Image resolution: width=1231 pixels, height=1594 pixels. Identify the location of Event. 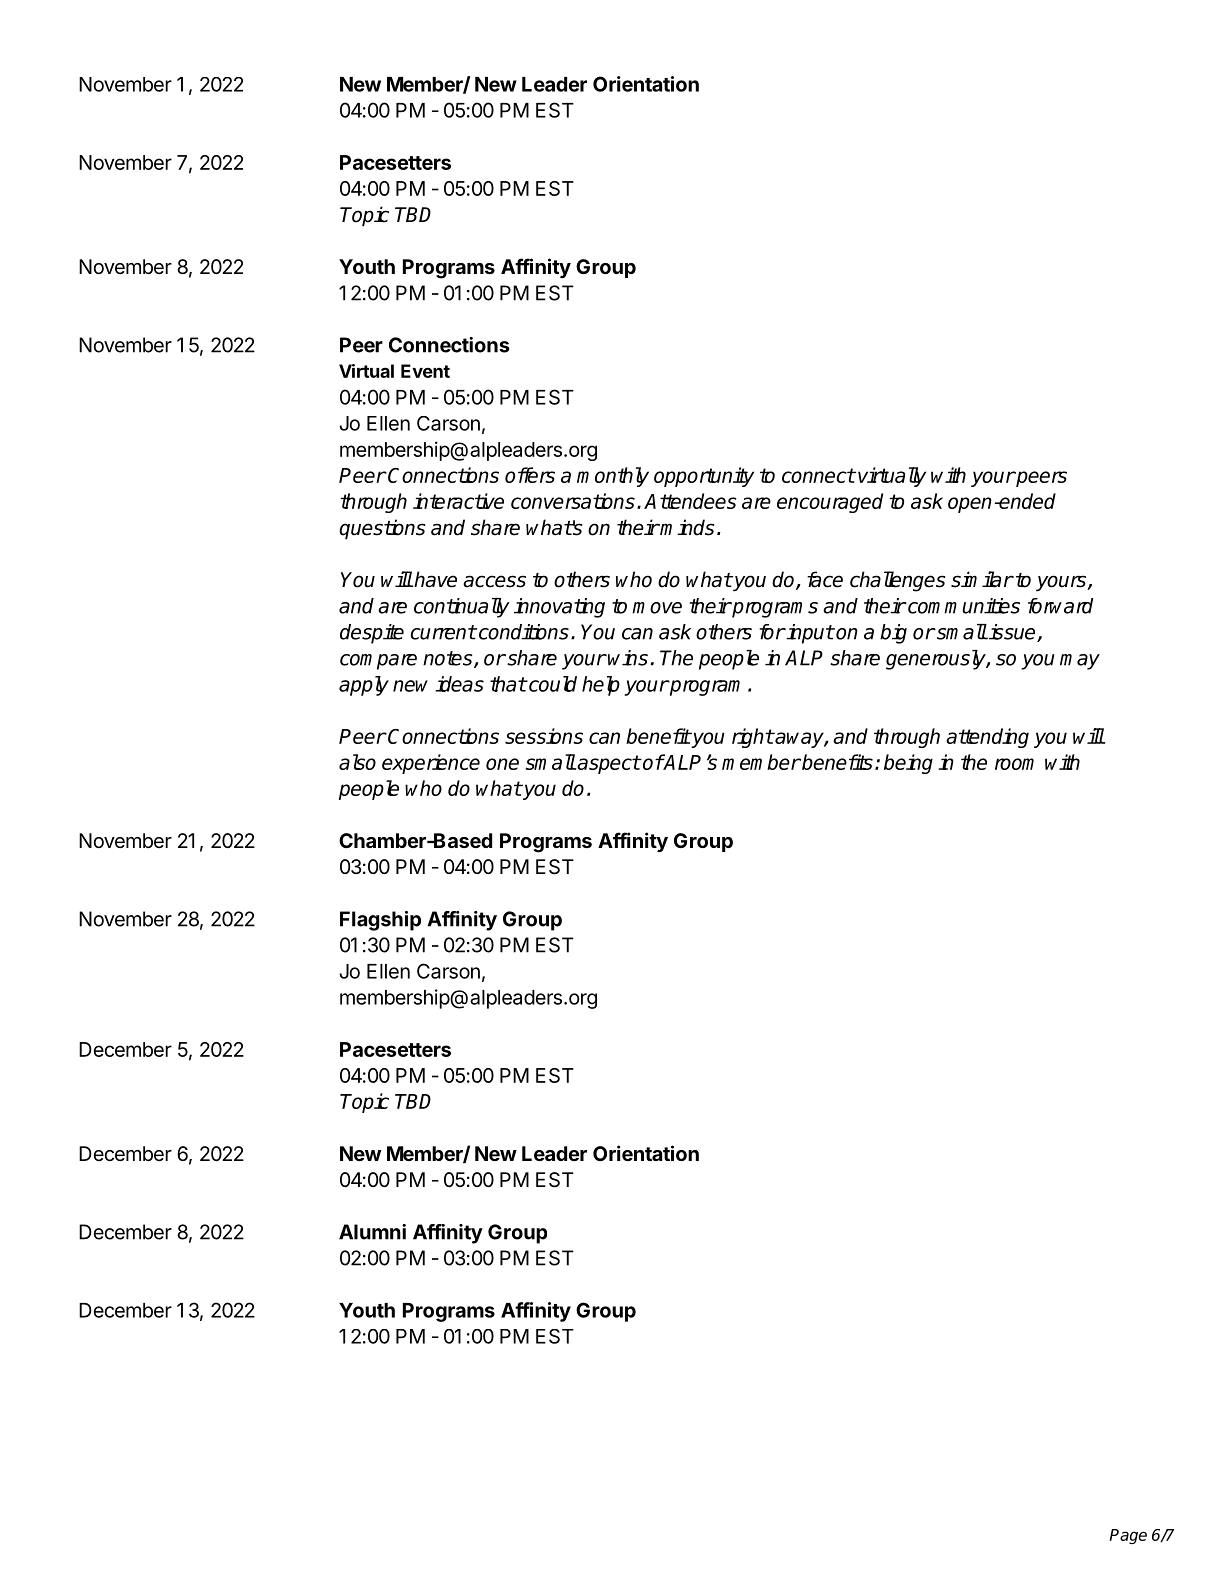
(425, 371).
